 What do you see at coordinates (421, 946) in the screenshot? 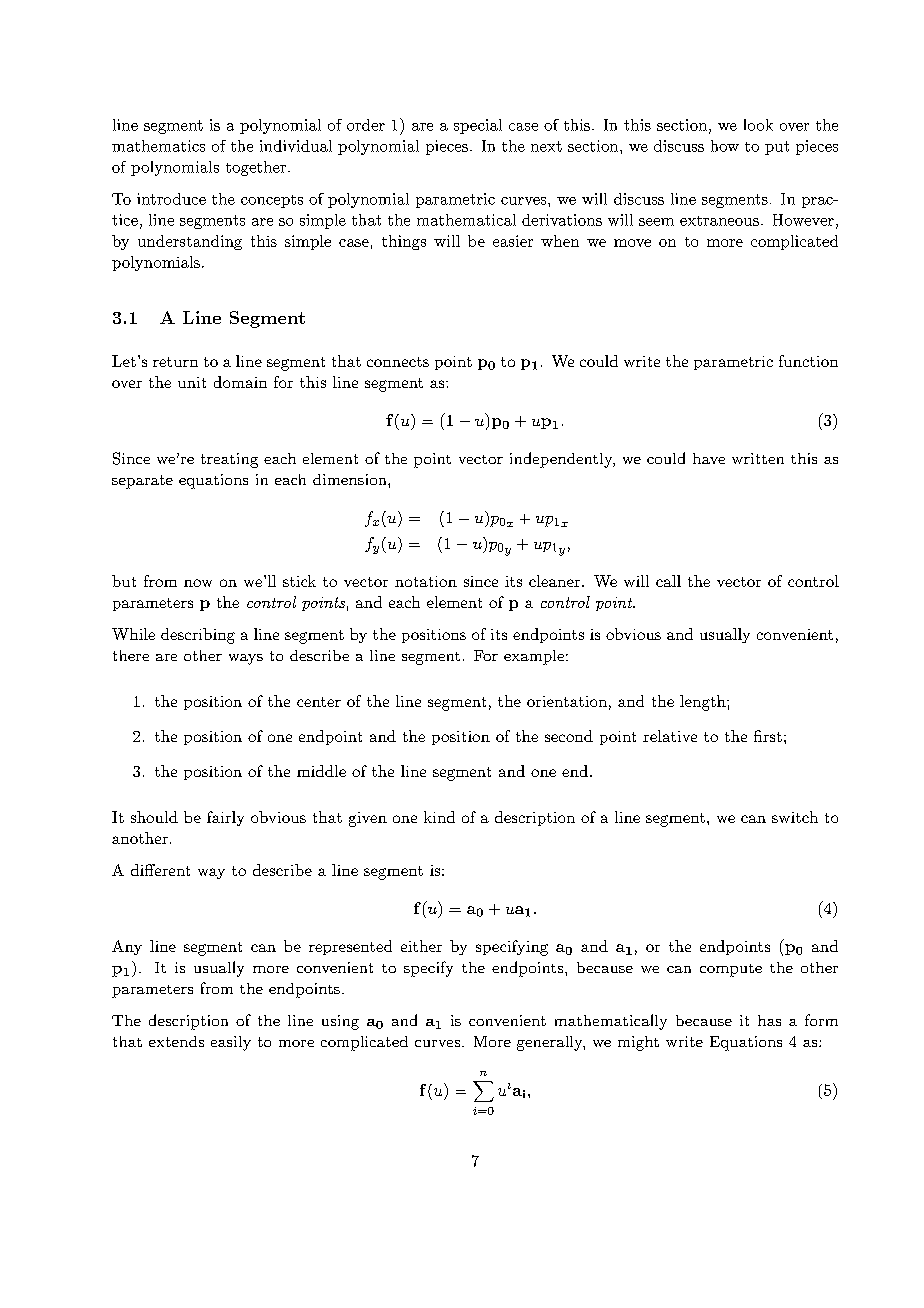
I see `either` at bounding box center [421, 946].
